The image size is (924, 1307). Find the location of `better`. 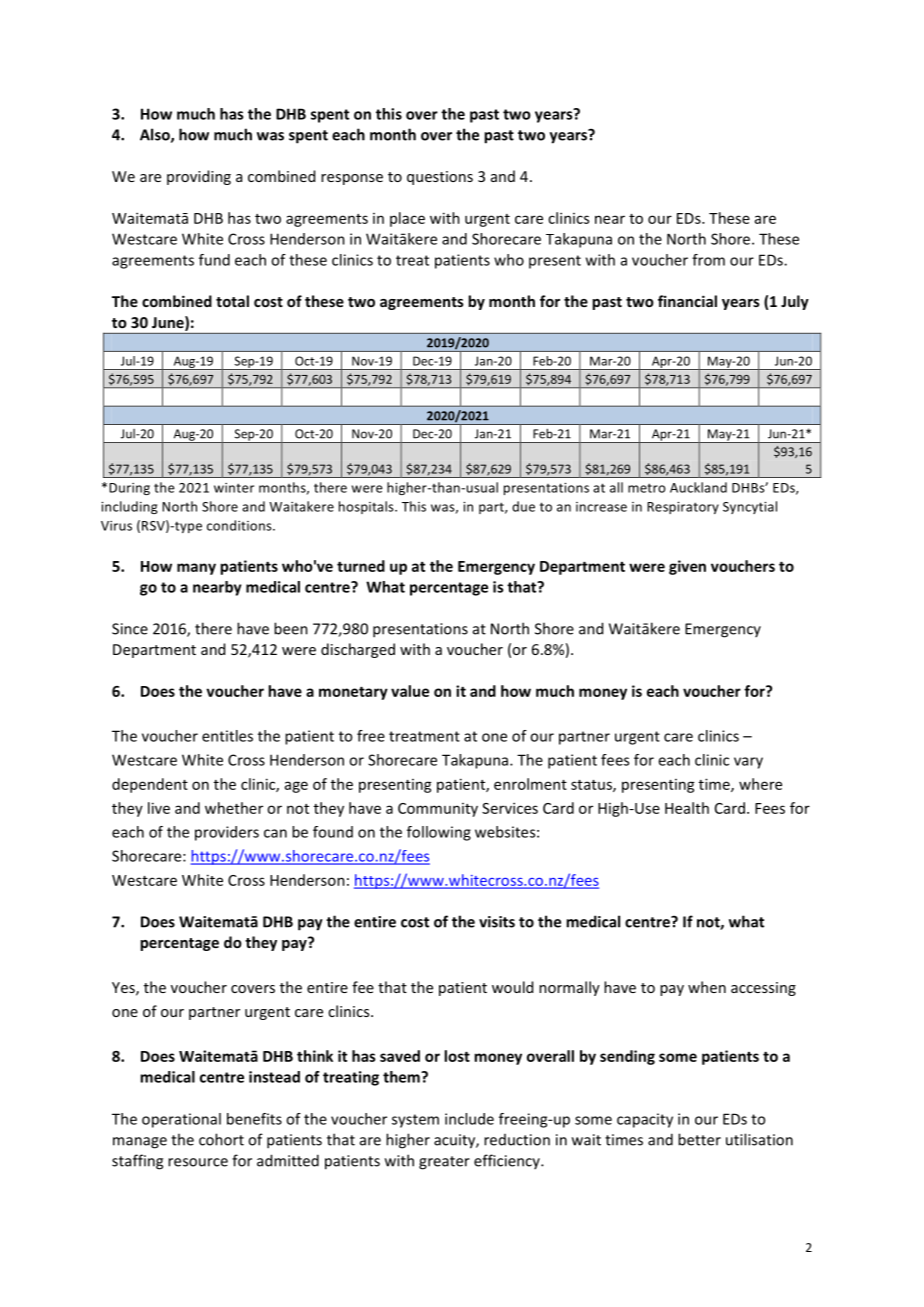

better is located at coordinates (699, 1139).
